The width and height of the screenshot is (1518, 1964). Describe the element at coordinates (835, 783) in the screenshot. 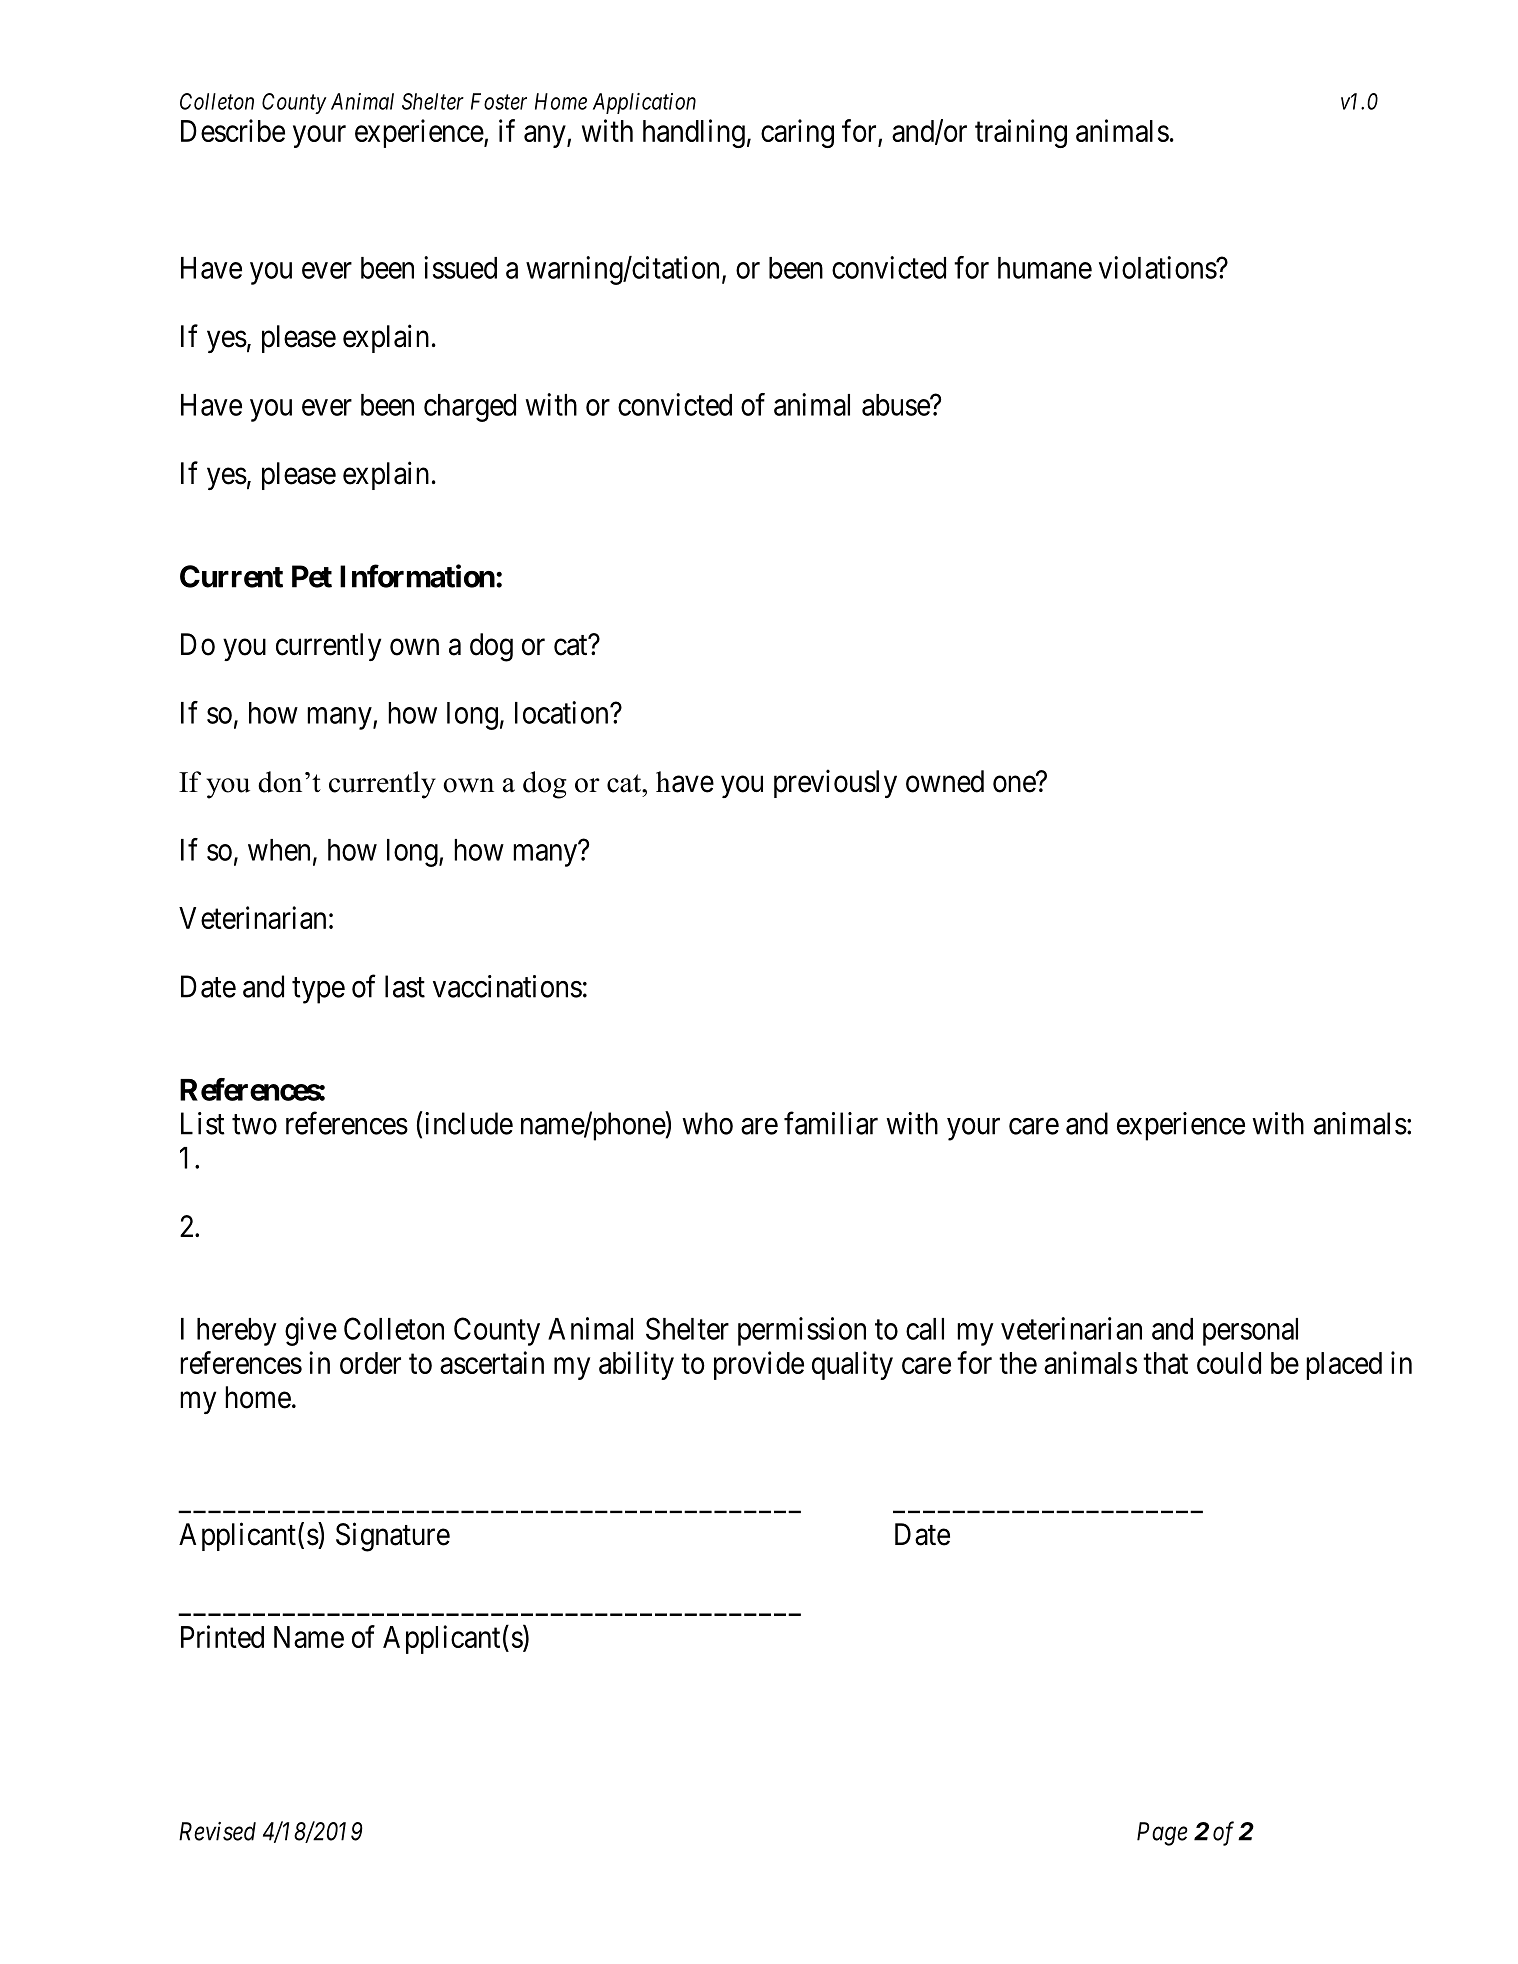

I see `previously` at that location.
